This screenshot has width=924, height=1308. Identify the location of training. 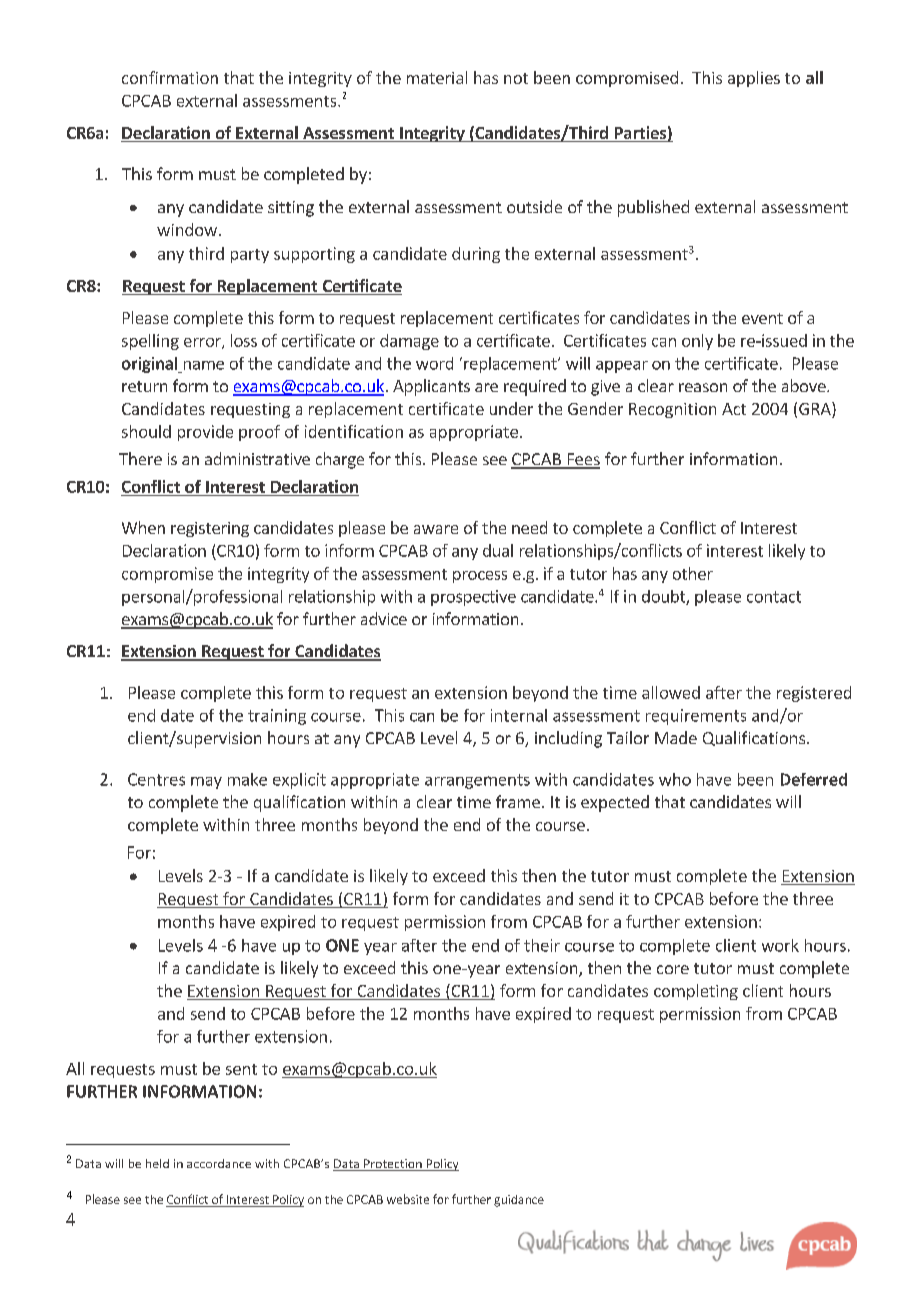
(277, 717).
